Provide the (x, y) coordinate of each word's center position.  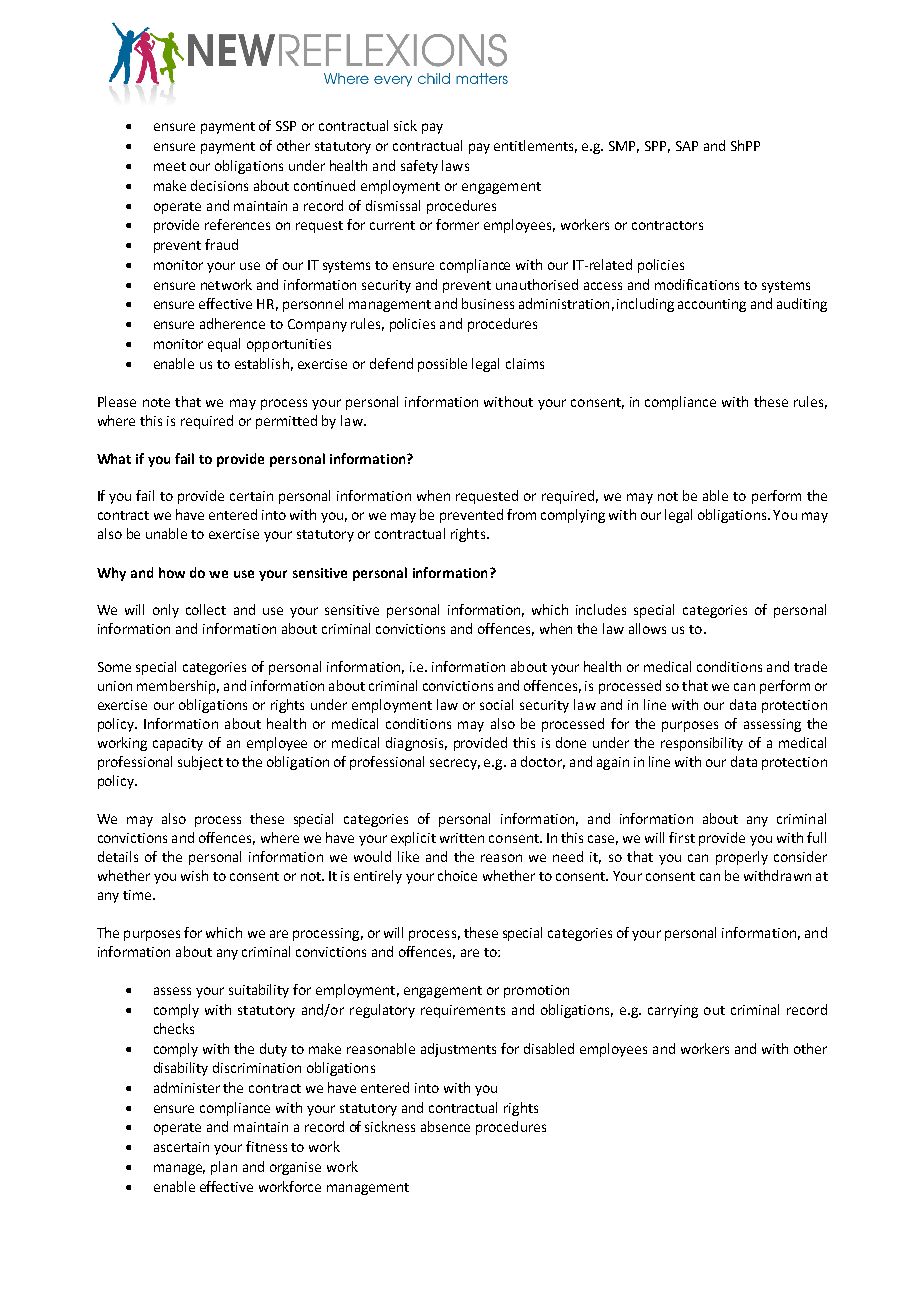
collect (206, 609)
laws (455, 165)
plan (224, 1168)
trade (810, 666)
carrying (673, 1011)
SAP (687, 146)
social (496, 704)
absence (445, 1126)
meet (170, 166)
